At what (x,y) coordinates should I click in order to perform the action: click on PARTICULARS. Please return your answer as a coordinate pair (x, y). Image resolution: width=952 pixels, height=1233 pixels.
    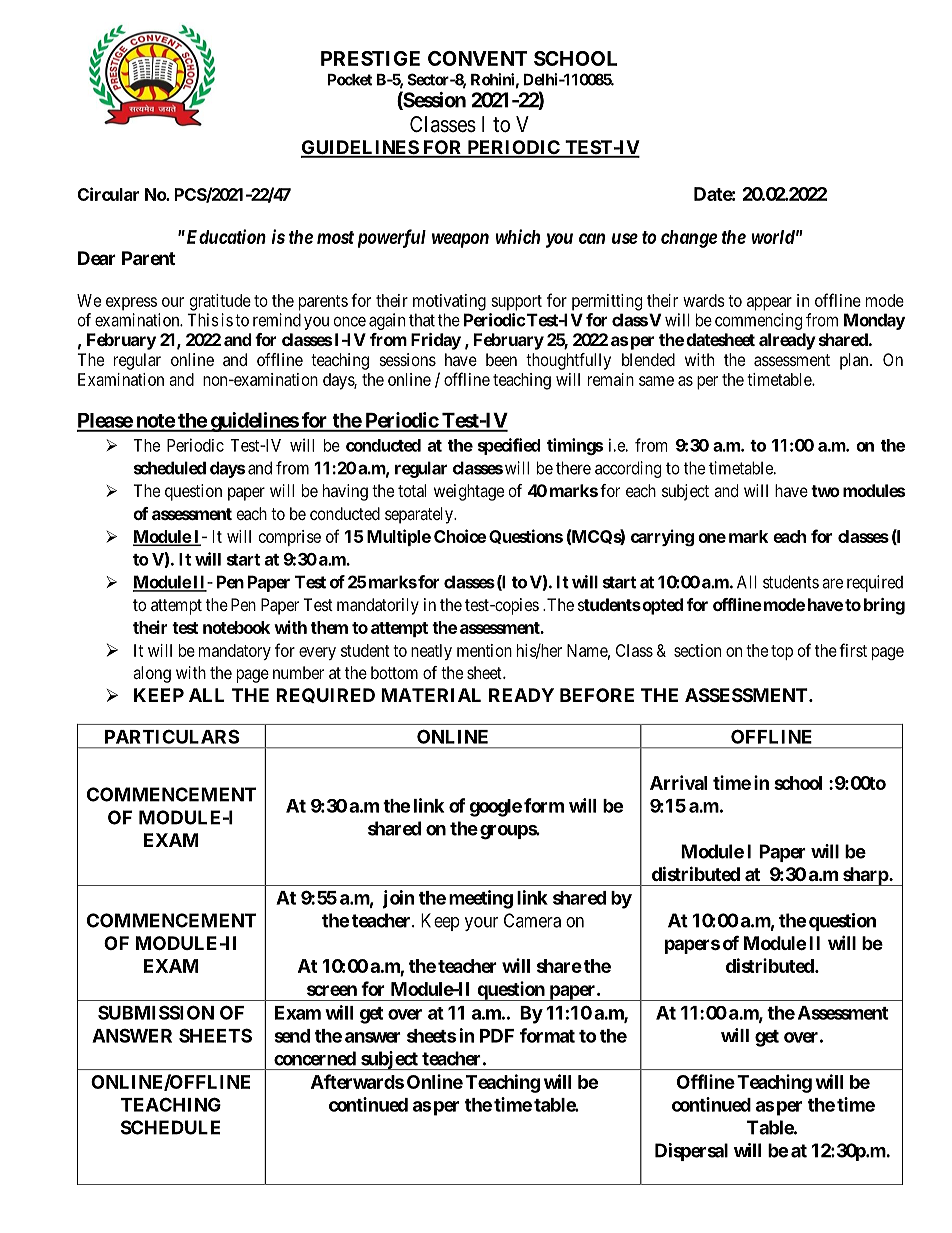
    Looking at the image, I should click on (172, 736).
